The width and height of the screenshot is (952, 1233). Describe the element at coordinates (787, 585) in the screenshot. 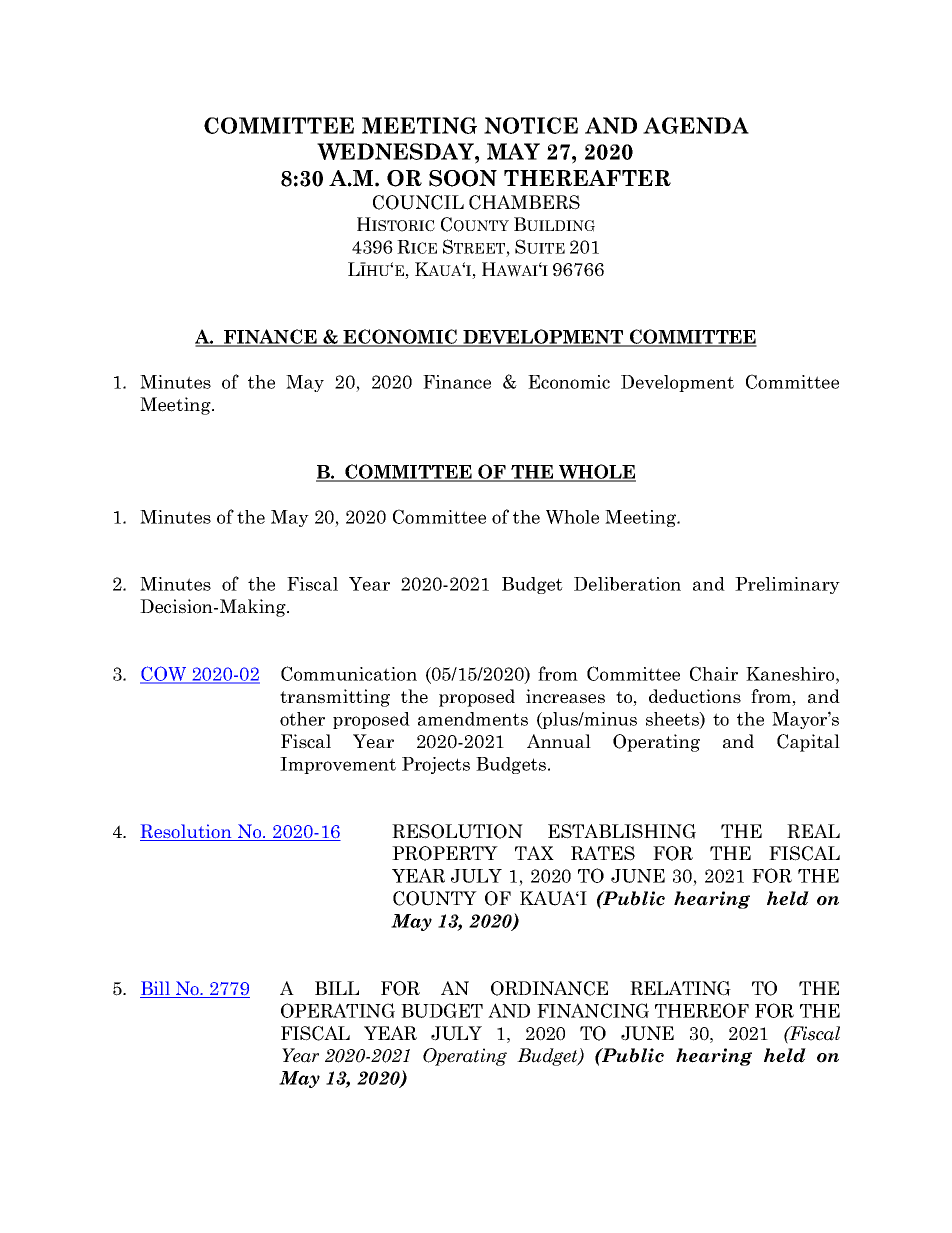

I see `Preliminary` at that location.
